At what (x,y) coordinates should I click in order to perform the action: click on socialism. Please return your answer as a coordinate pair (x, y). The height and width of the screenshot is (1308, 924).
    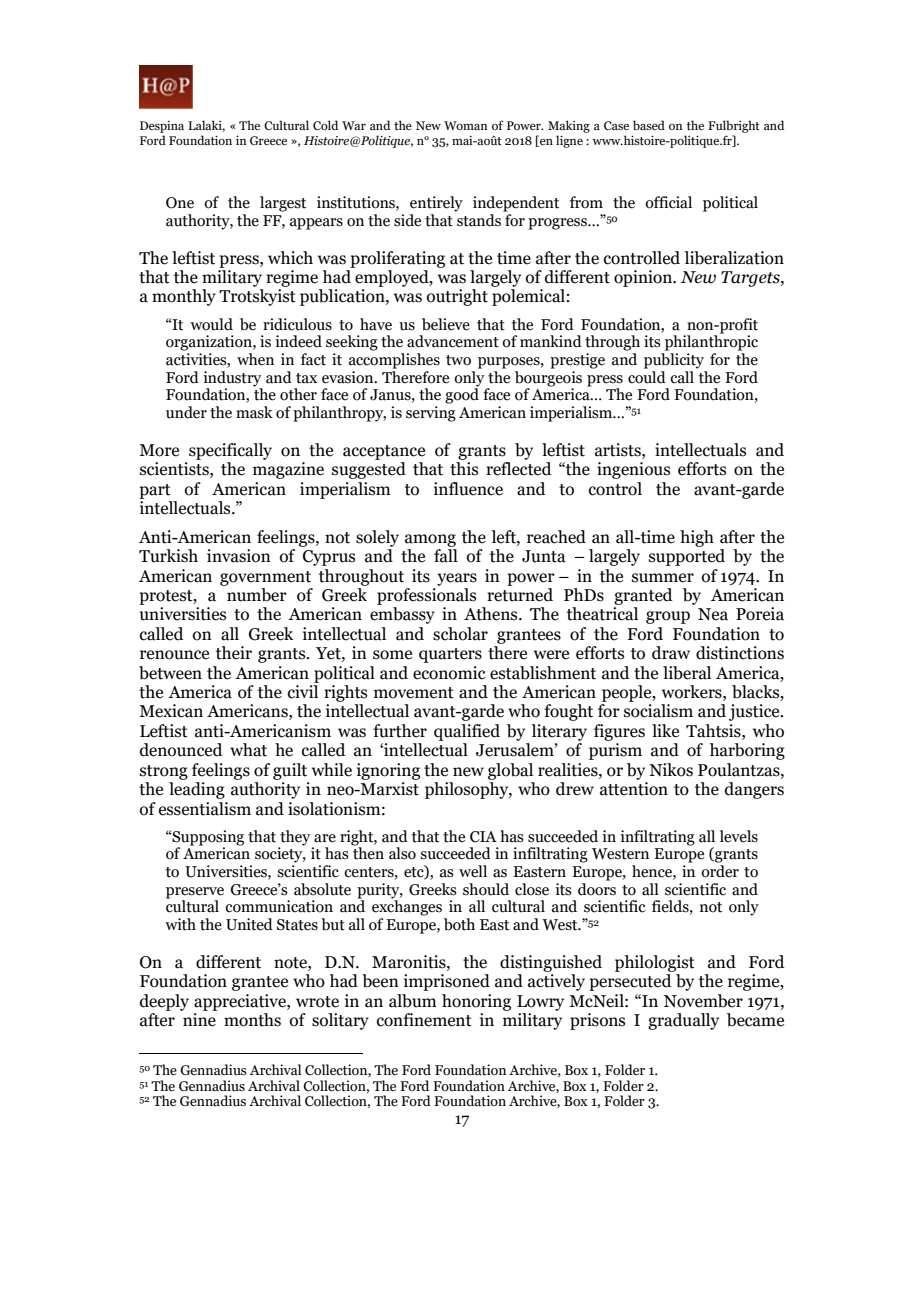
    Looking at the image, I should click on (658, 711).
